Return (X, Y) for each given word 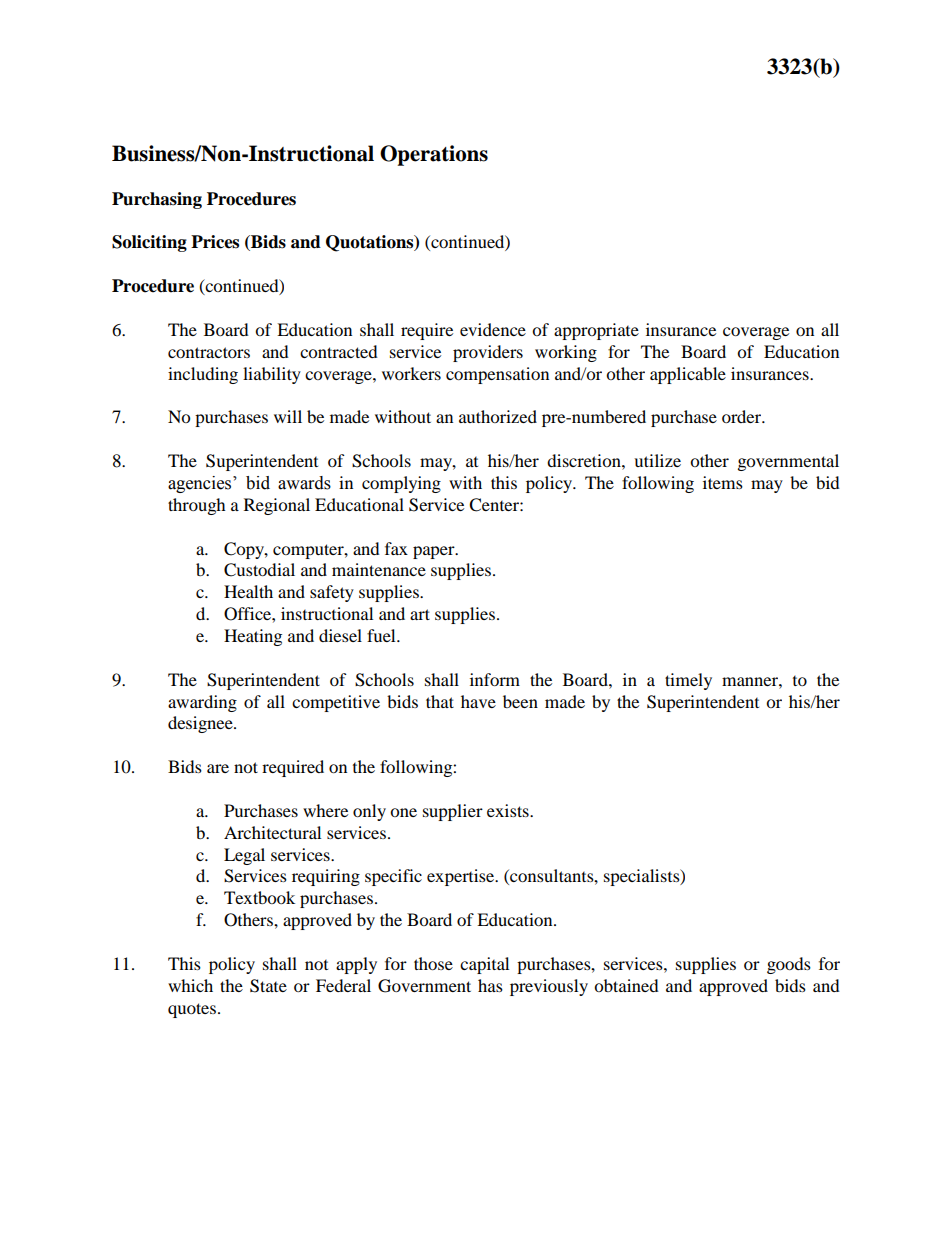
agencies (201, 484)
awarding (202, 703)
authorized (498, 416)
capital (484, 965)
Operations (434, 155)
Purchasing (157, 200)
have (478, 701)
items (723, 482)
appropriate (596, 331)
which (190, 985)
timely (688, 681)
